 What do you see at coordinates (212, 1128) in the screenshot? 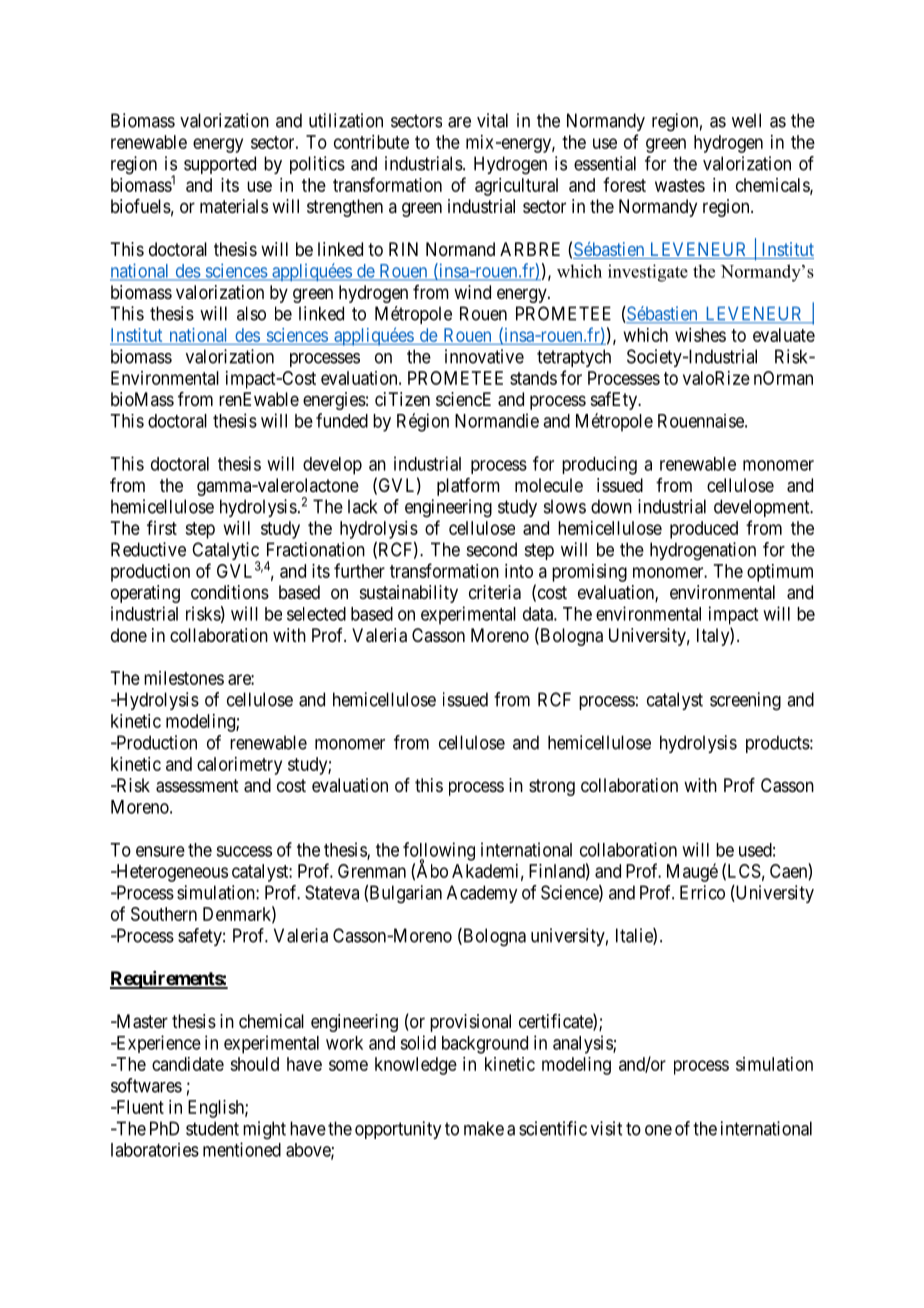
I see `student` at bounding box center [212, 1128].
